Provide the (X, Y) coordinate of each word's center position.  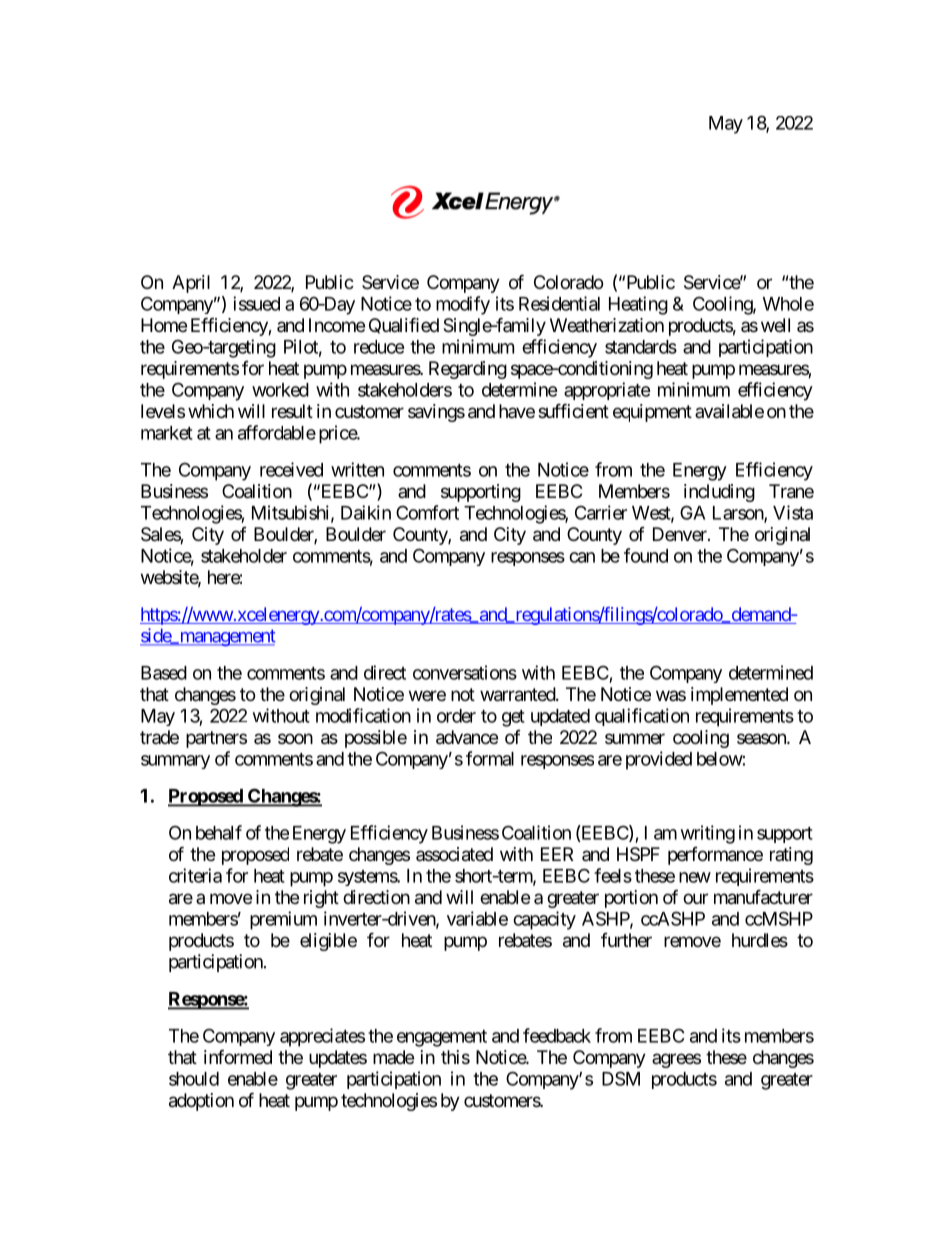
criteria (195, 875)
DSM (621, 1078)
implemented (739, 696)
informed (238, 1056)
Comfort (427, 512)
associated (454, 854)
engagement (442, 1038)
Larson (739, 514)
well (775, 325)
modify (463, 305)
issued (256, 303)
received (291, 469)
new (695, 877)
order (456, 716)
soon (295, 738)
